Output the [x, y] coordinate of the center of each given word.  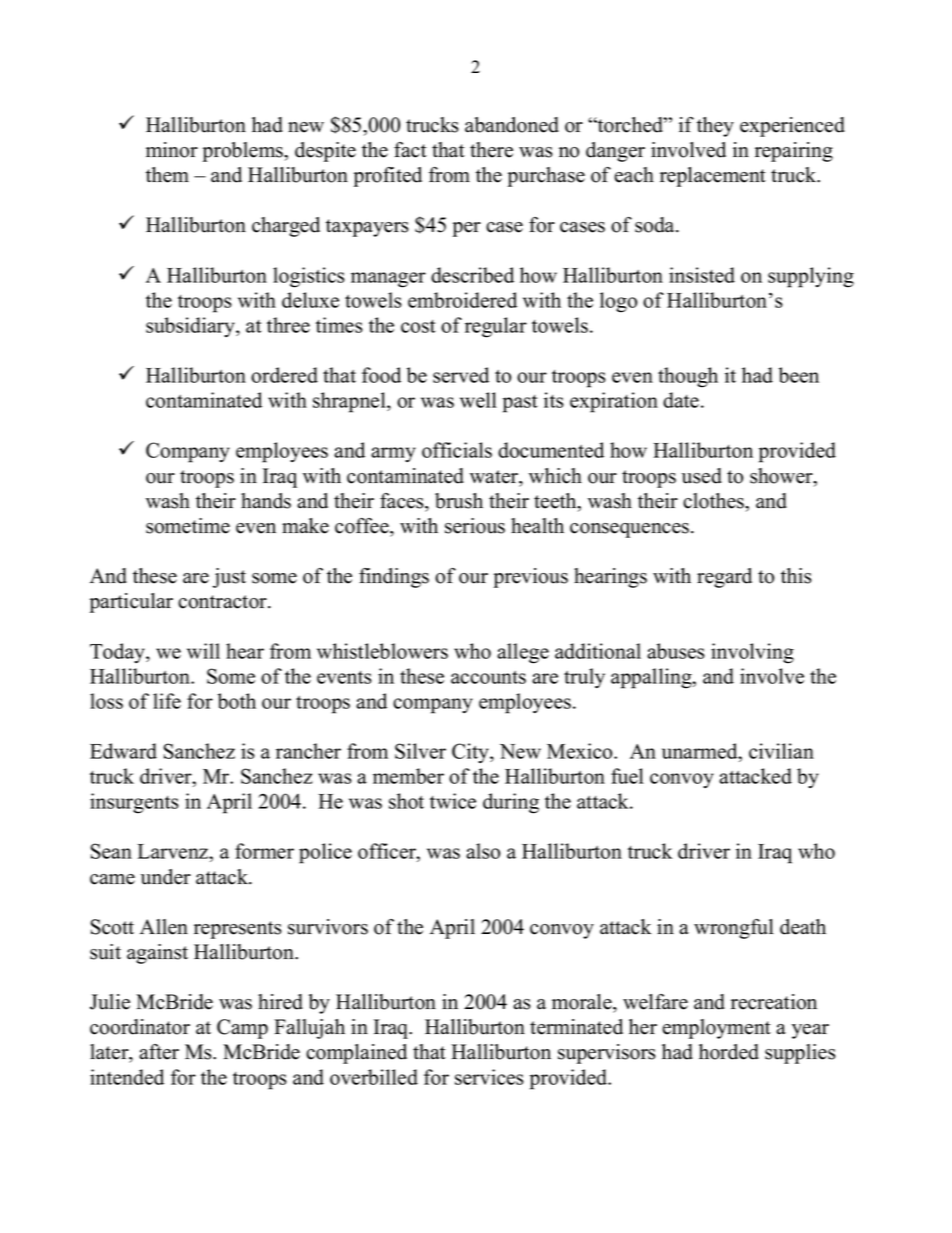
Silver [420, 751]
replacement [713, 177]
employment [716, 1029]
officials [457, 450]
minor [172, 150]
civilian [781, 751]
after [159, 1052]
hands [266, 501]
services [489, 1077]
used [702, 476]
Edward [123, 751]
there [491, 150]
